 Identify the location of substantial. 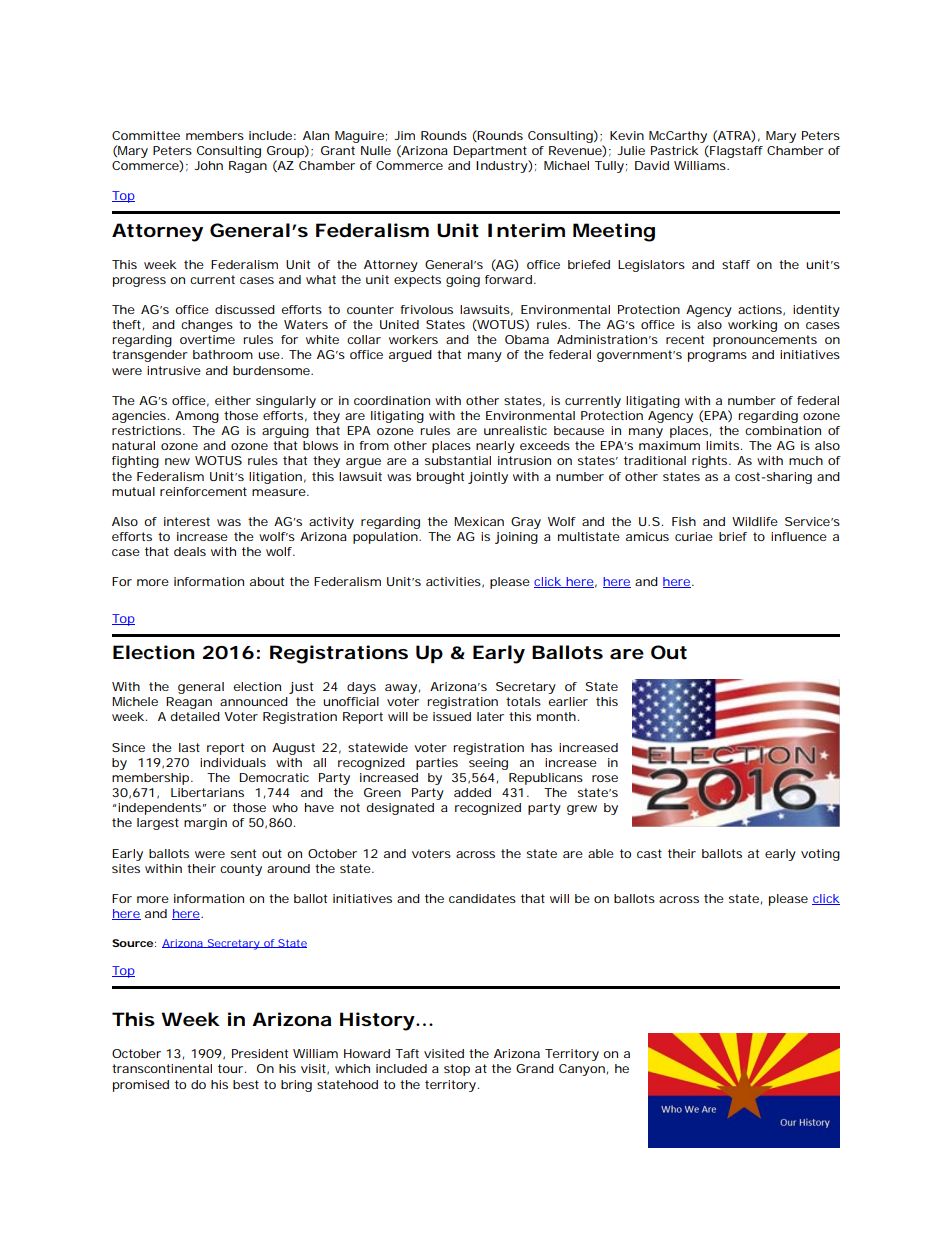
(458, 460).
